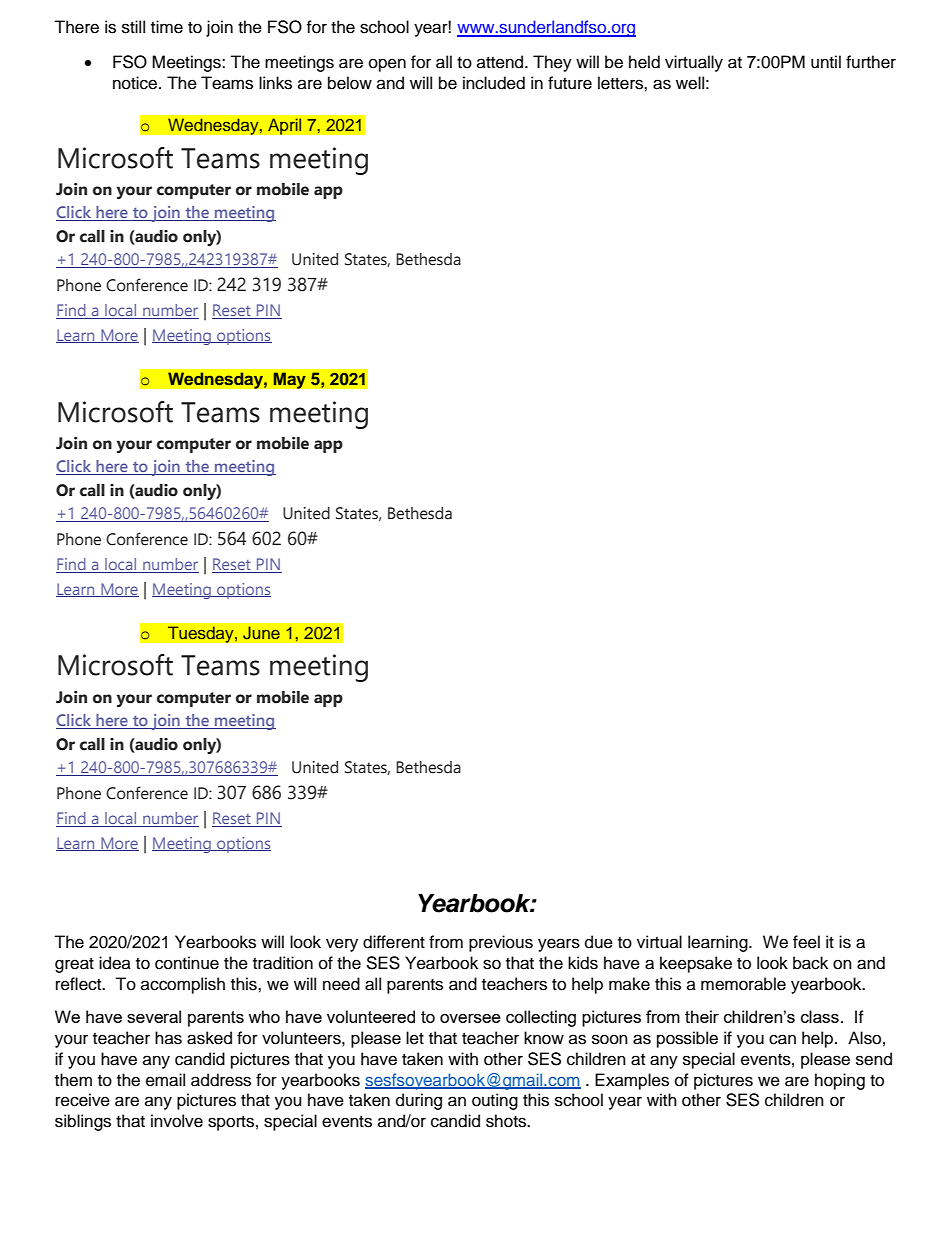 Image resolution: width=952 pixels, height=1233 pixels. I want to click on until, so click(826, 62).
